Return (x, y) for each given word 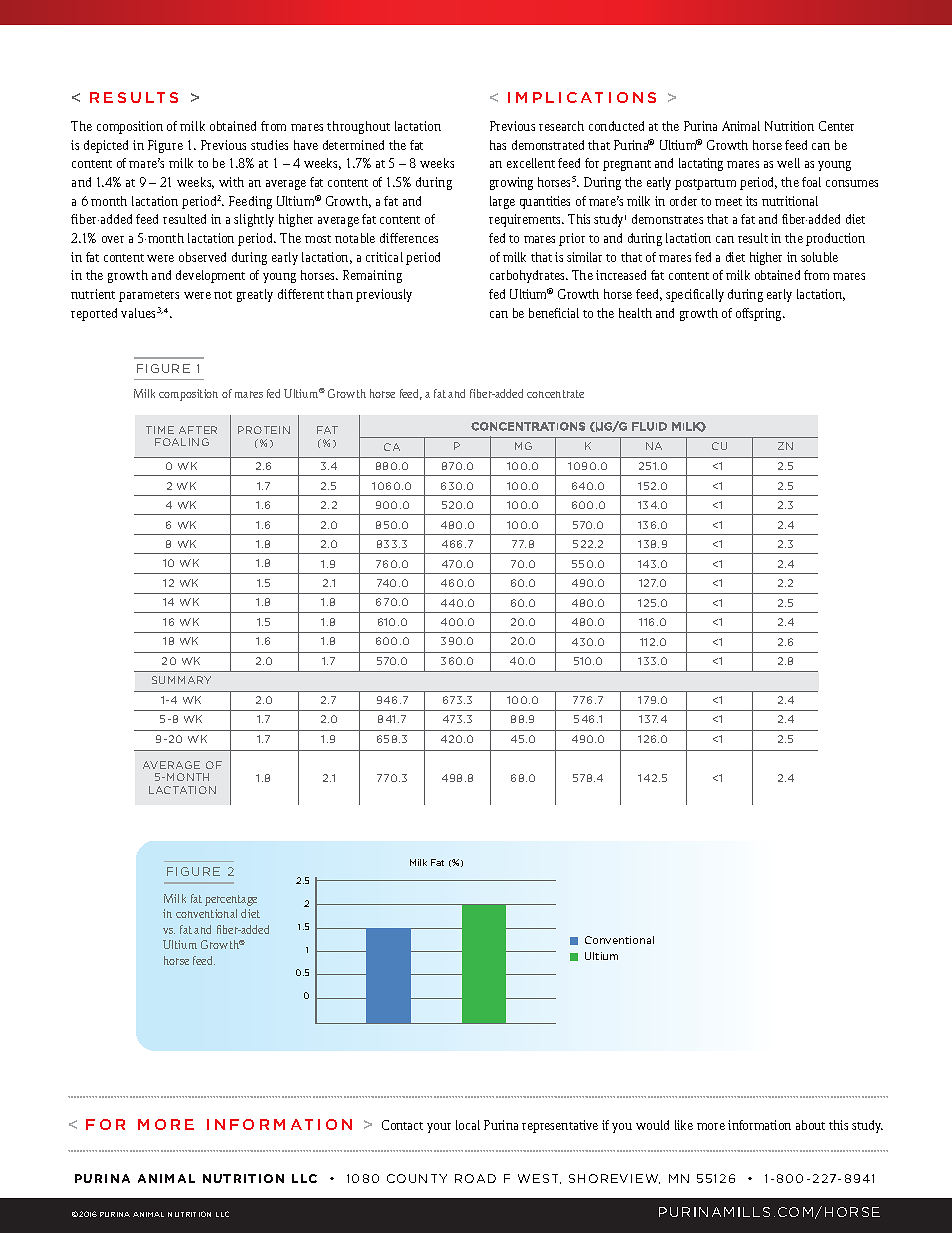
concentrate (555, 394)
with (231, 182)
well (788, 163)
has (498, 145)
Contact (402, 1125)
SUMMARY (181, 680)
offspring (760, 314)
